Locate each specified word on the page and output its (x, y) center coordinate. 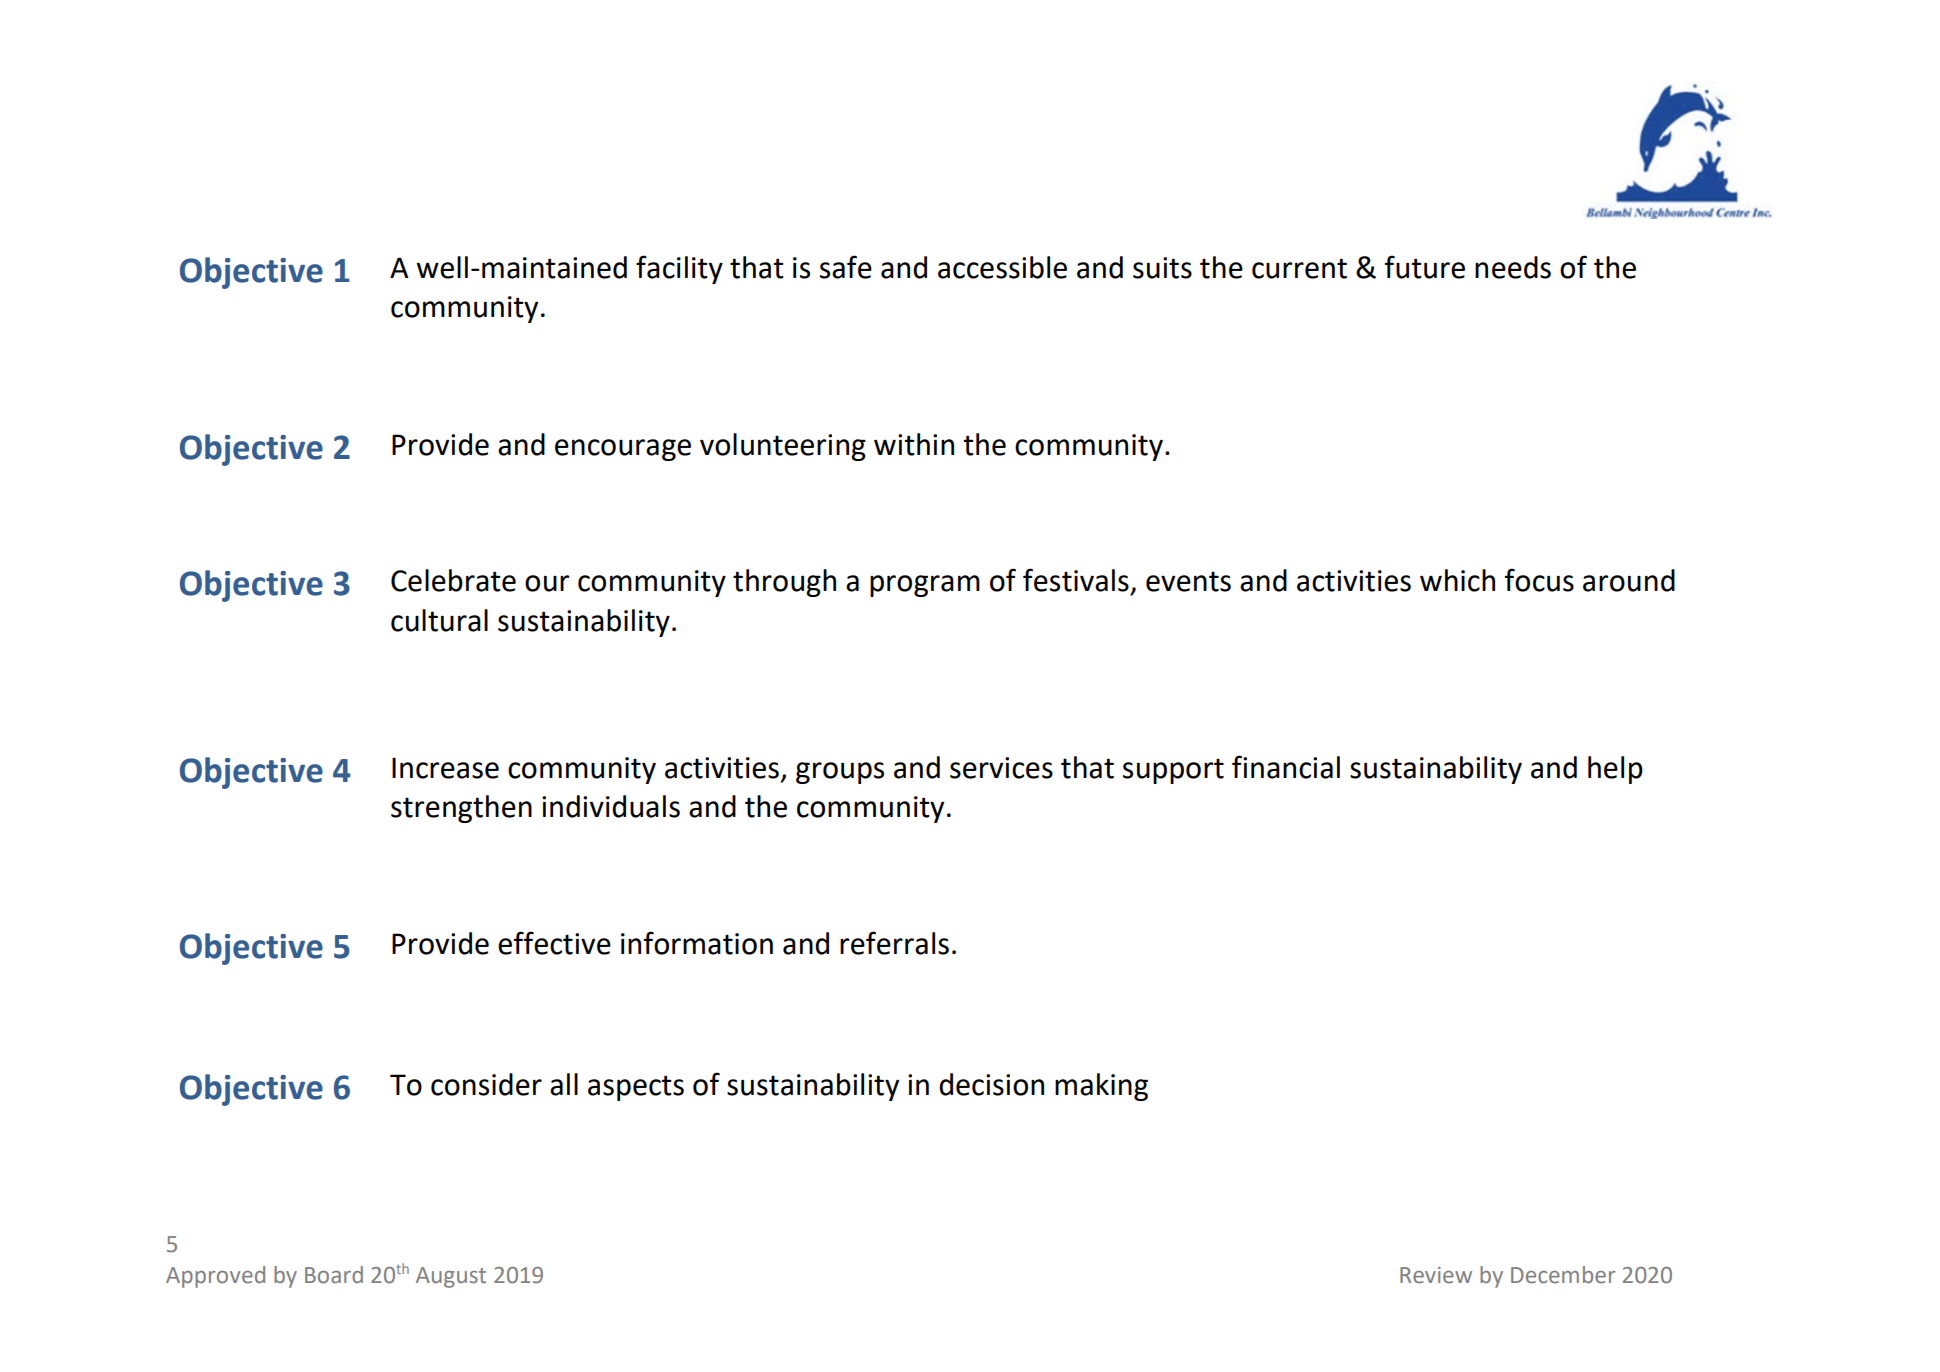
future (1425, 267)
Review (1436, 1275)
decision (991, 1084)
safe (846, 267)
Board (334, 1275)
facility (679, 269)
